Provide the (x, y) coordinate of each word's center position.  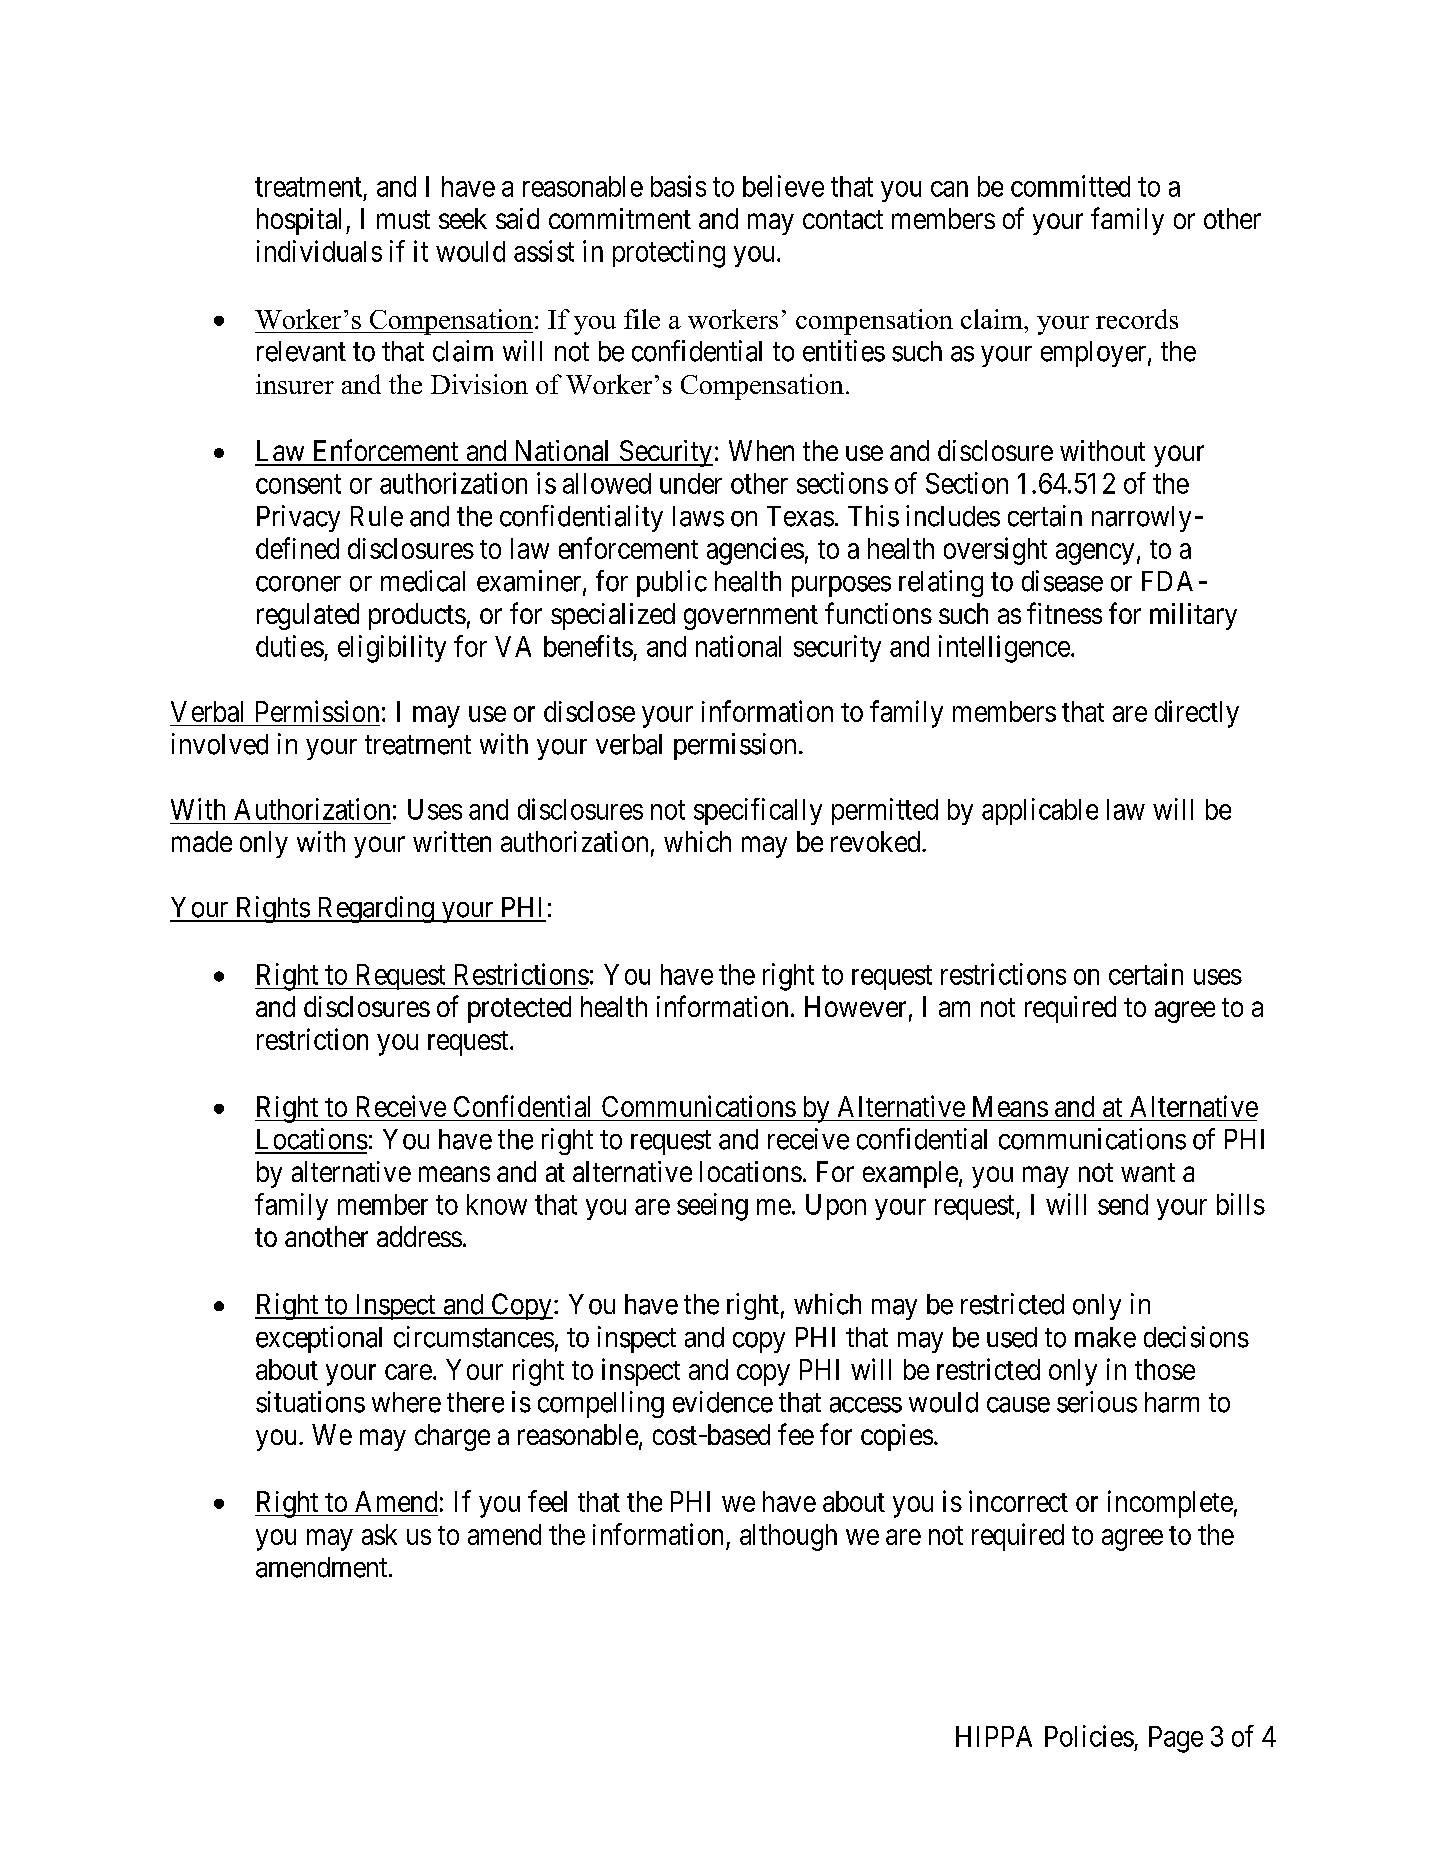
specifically (758, 811)
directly (1197, 714)
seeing (712, 1207)
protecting (669, 254)
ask (379, 1534)
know (497, 1204)
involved (220, 744)
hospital (302, 221)
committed (1070, 186)
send (1123, 1204)
